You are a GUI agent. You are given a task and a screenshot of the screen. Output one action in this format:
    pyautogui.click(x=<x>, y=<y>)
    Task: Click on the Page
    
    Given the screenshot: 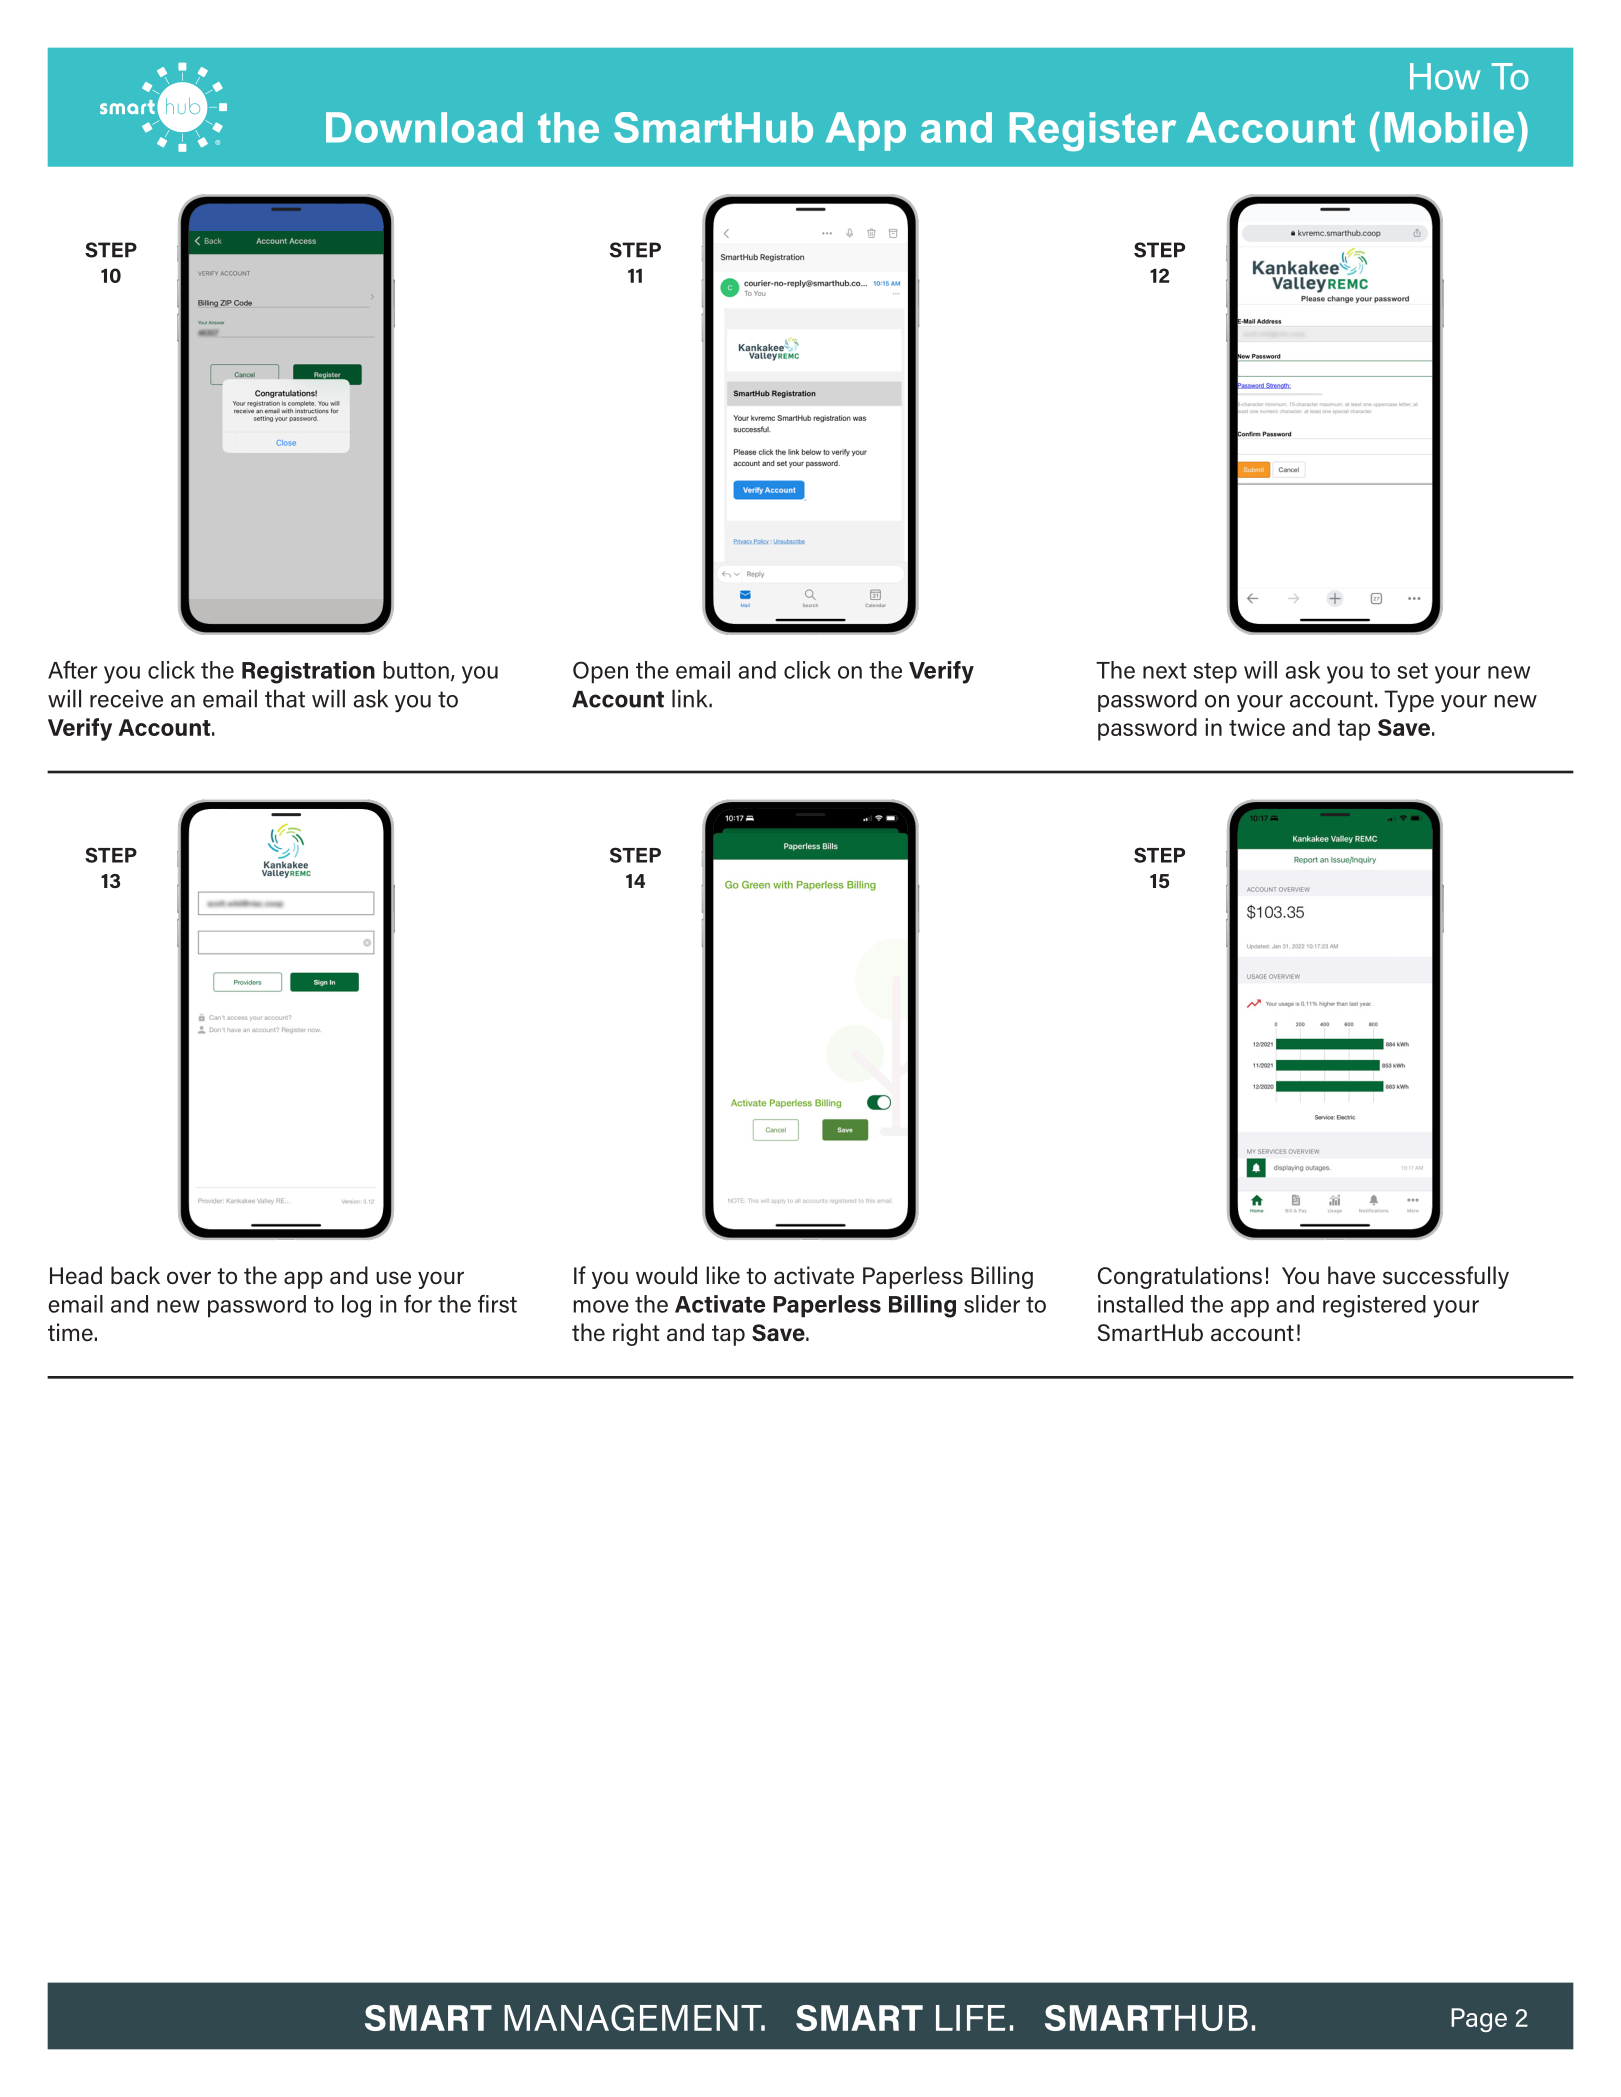 What is the action you would take?
    pyautogui.click(x=1479, y=2020)
